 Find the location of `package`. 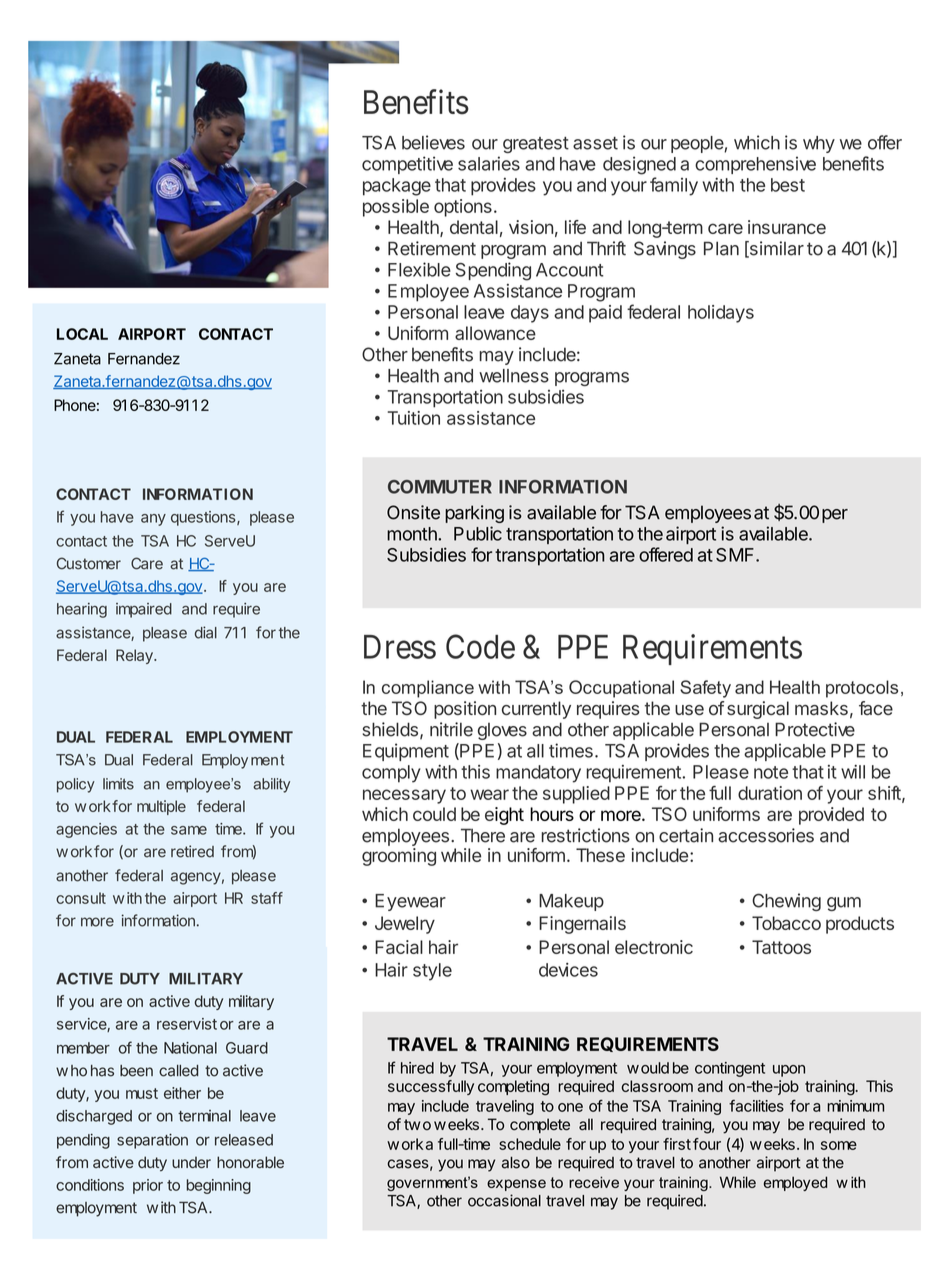

package is located at coordinates (397, 187).
